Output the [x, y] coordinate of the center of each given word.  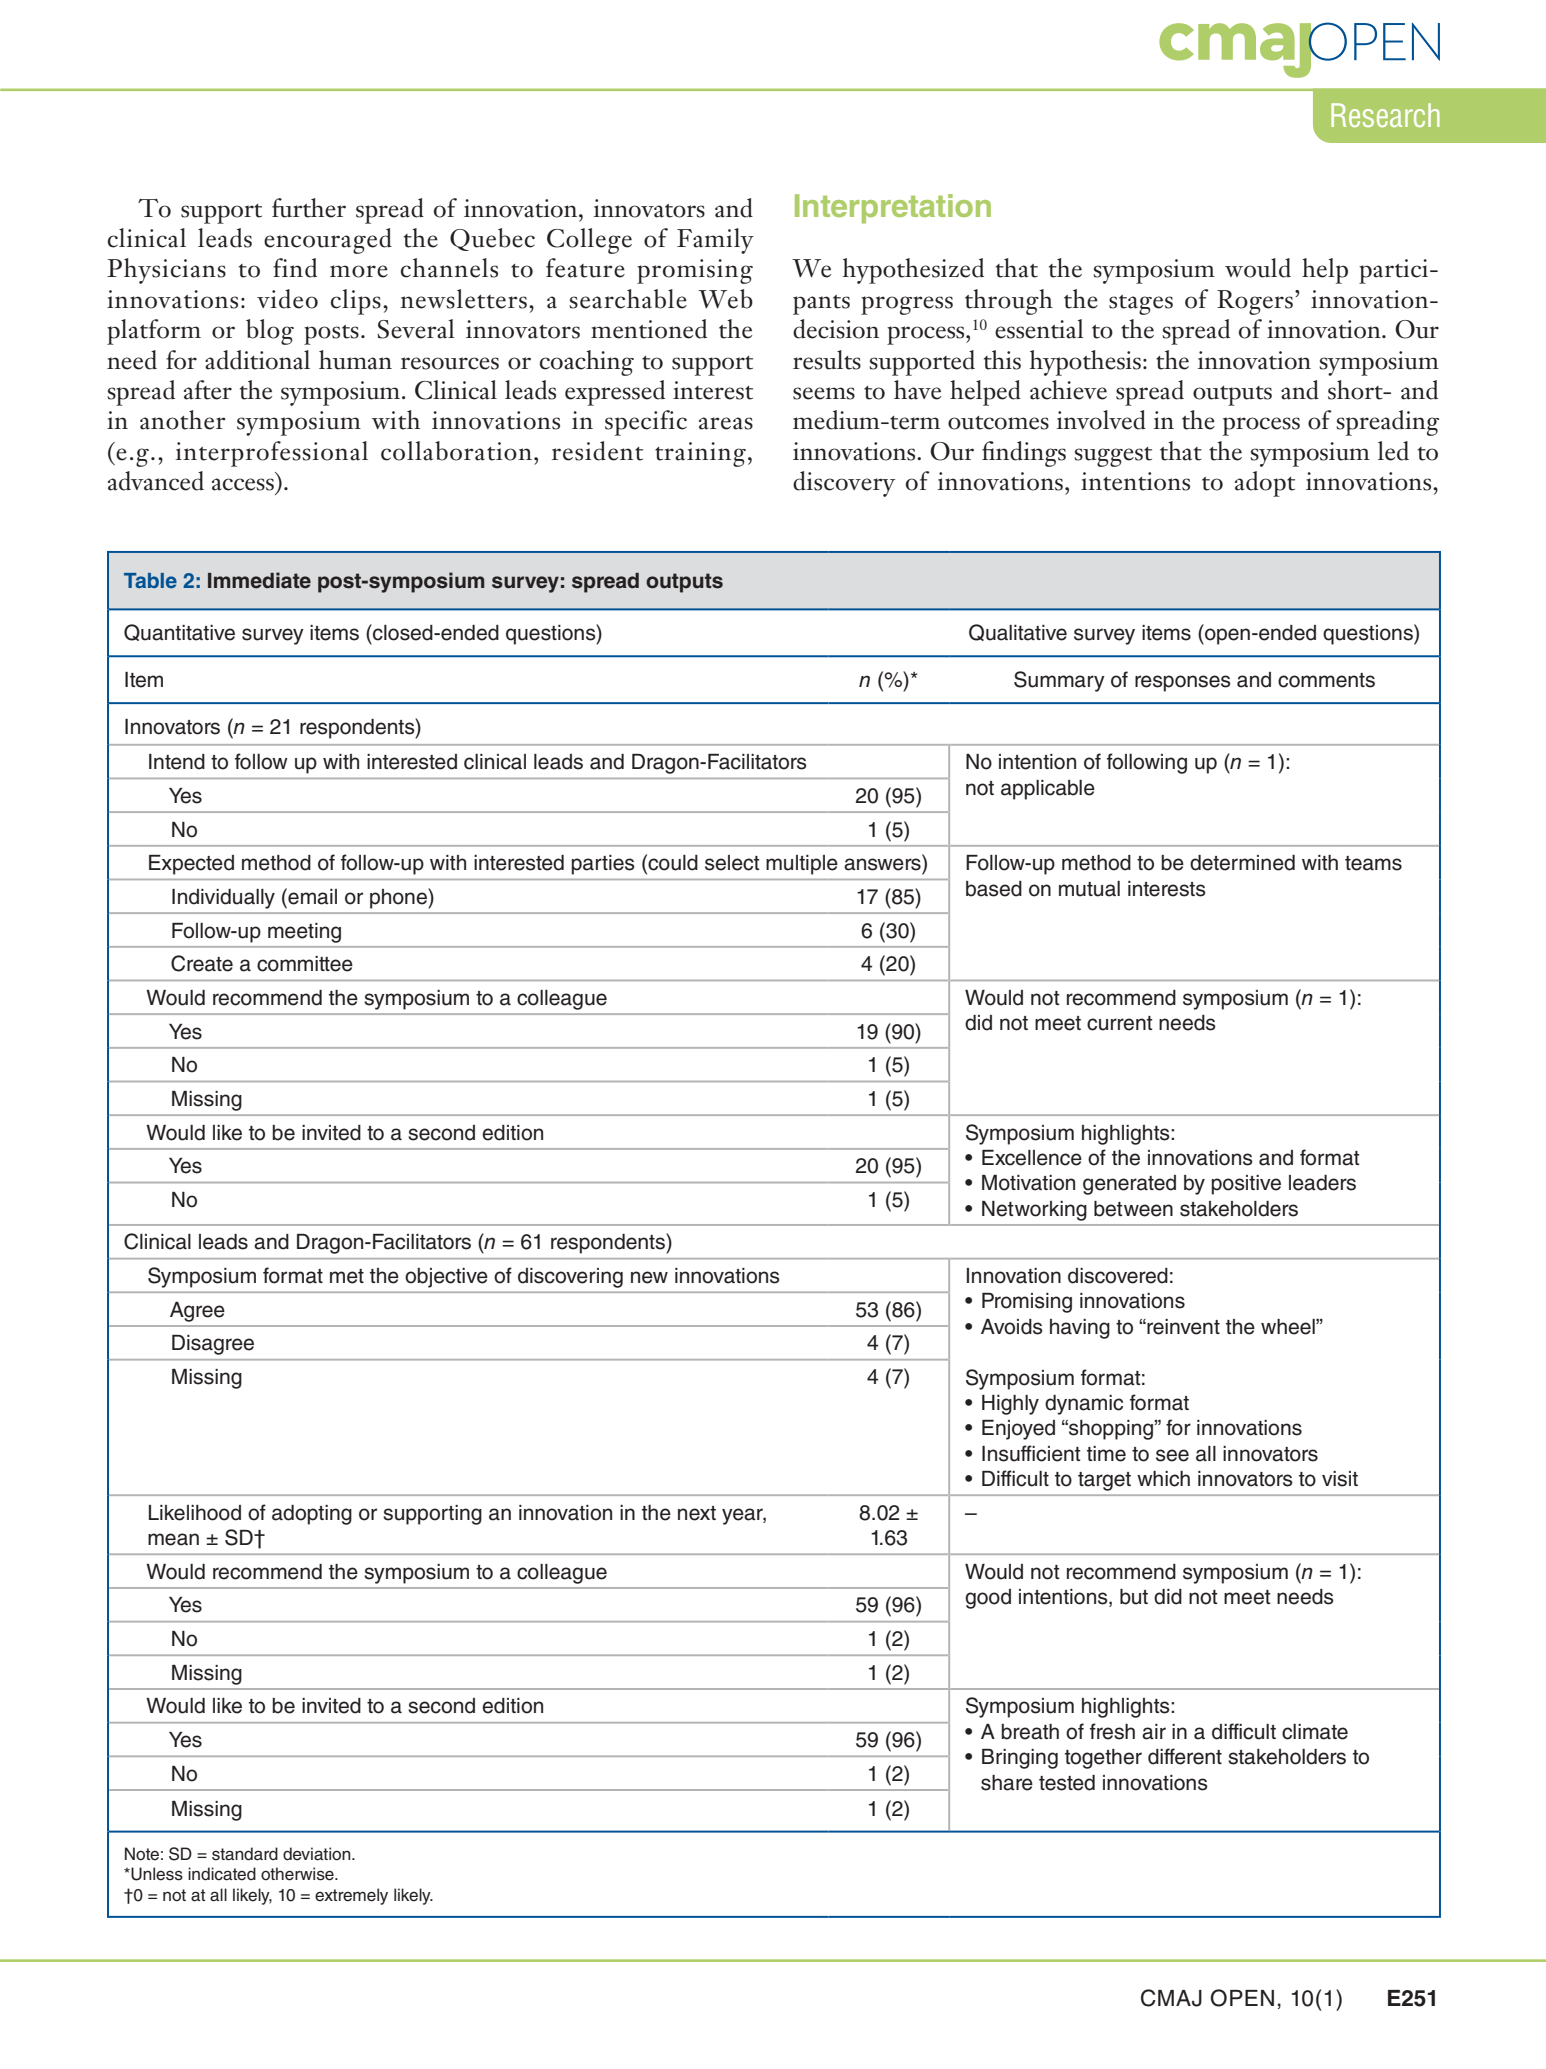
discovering [570, 1278]
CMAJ [1171, 1998]
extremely [351, 1896]
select [732, 863]
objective [446, 1278]
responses [1183, 683]
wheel [1289, 1327]
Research [1385, 115]
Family [715, 241]
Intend [177, 762]
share [1007, 1783]
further [309, 208]
